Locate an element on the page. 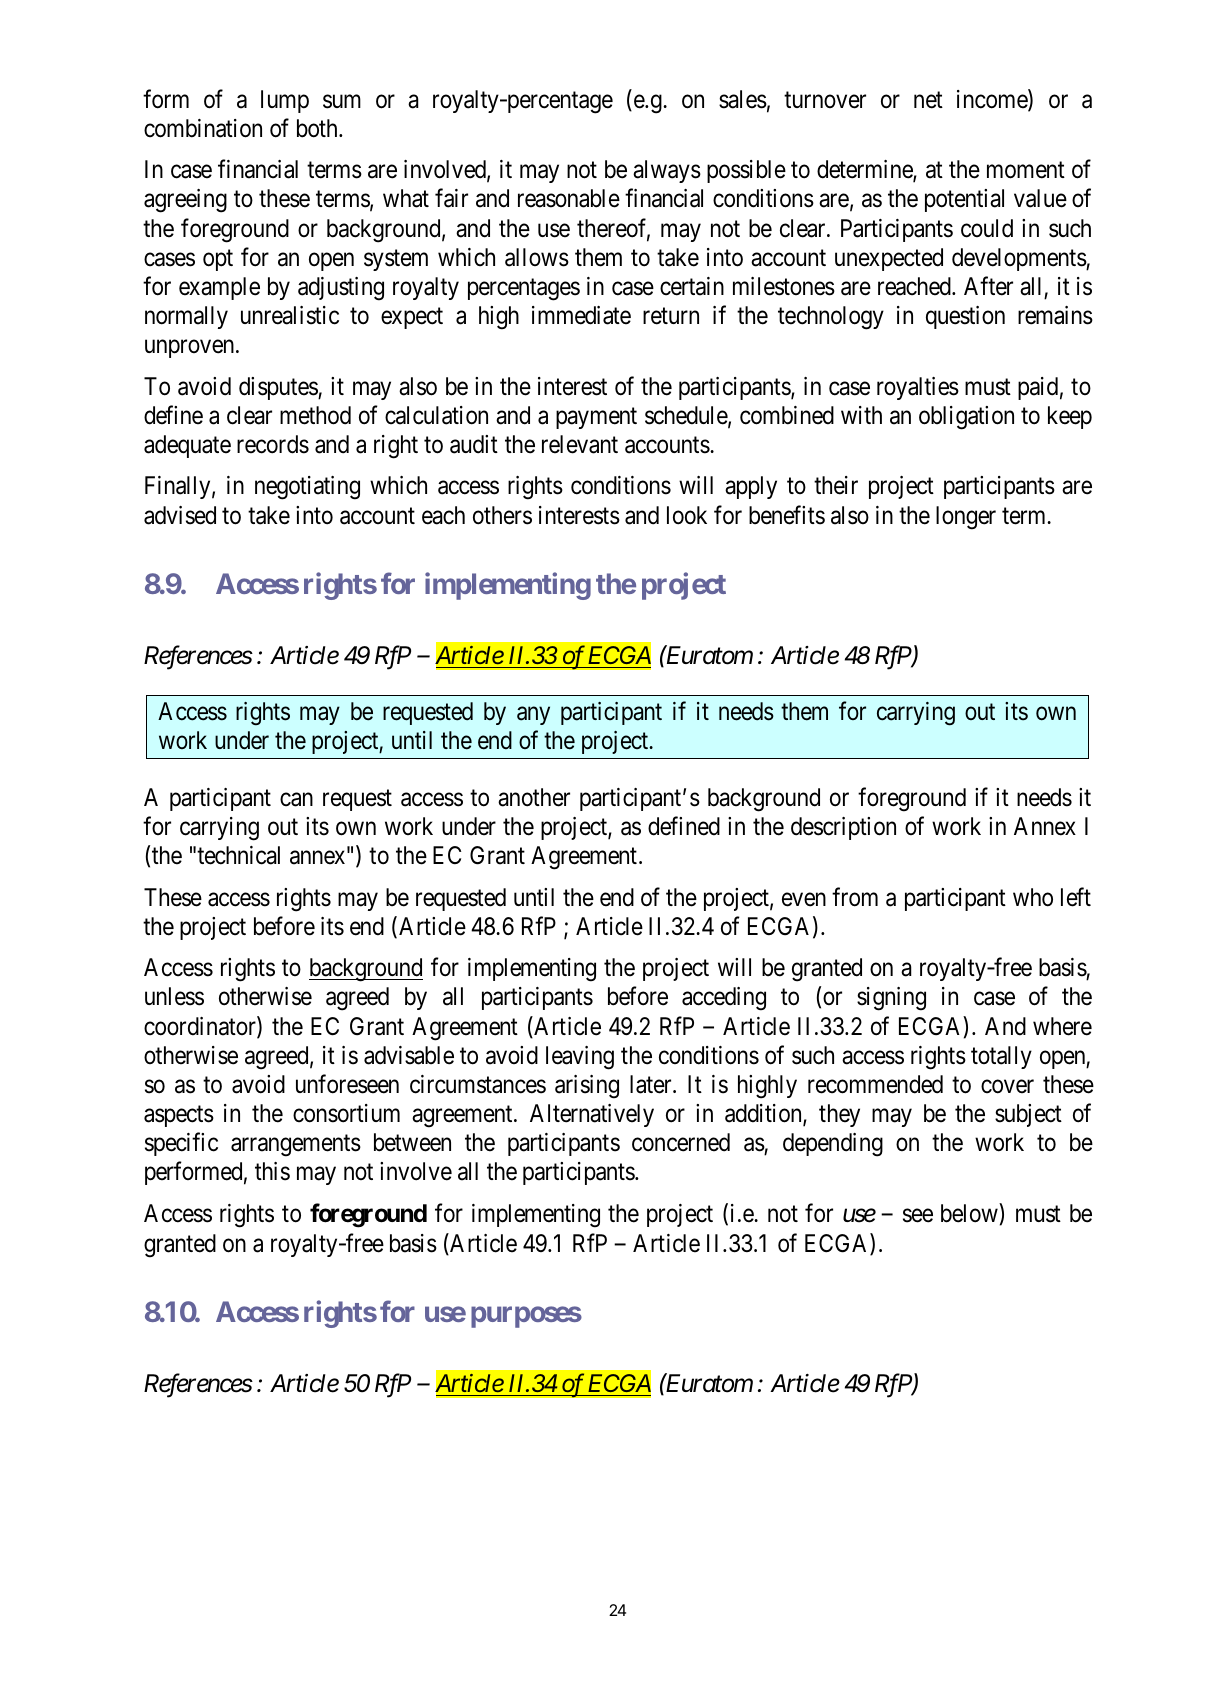 Image resolution: width=1206 pixels, height=1705 pixels. net is located at coordinates (928, 100).
